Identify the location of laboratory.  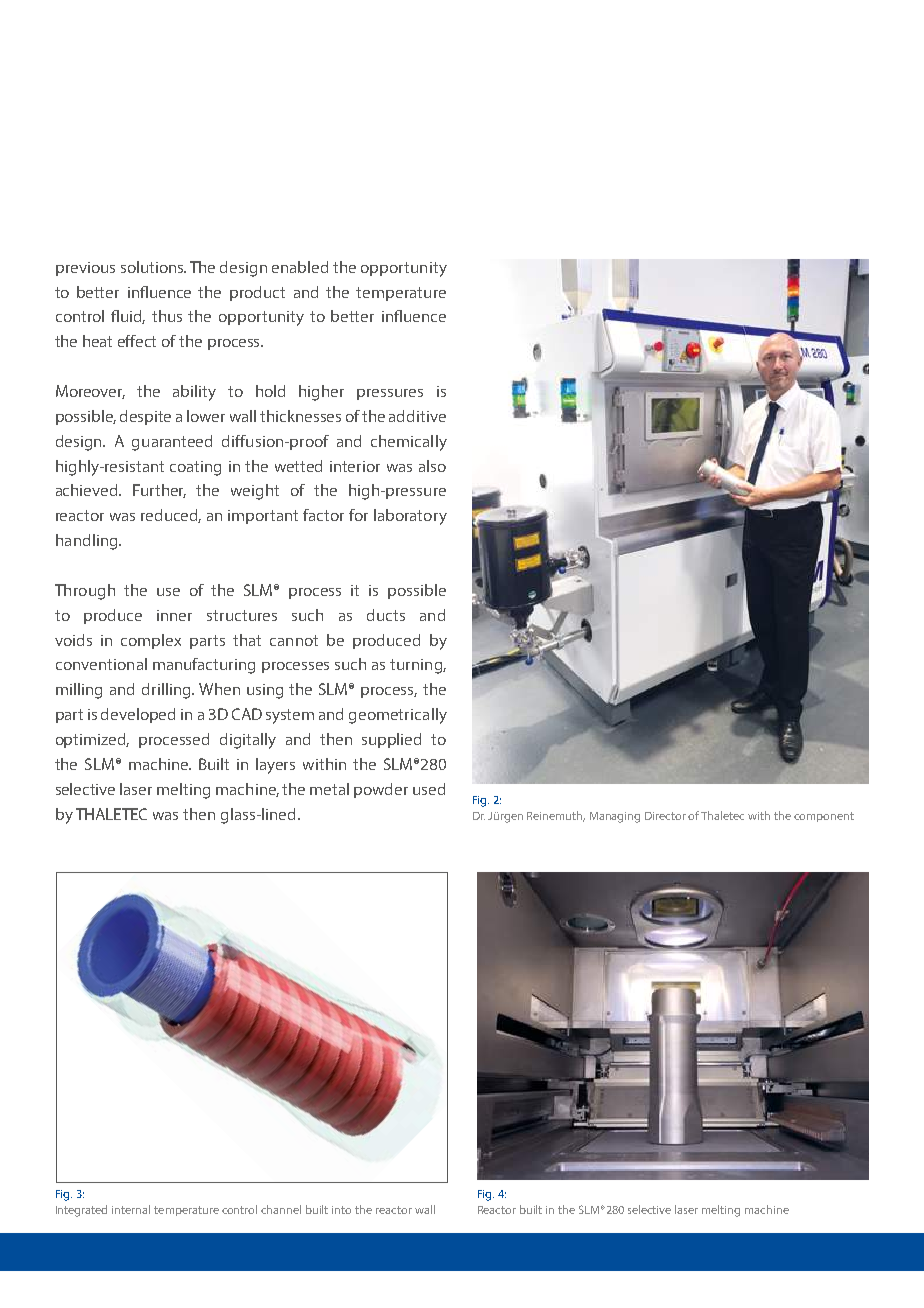
(410, 517).
